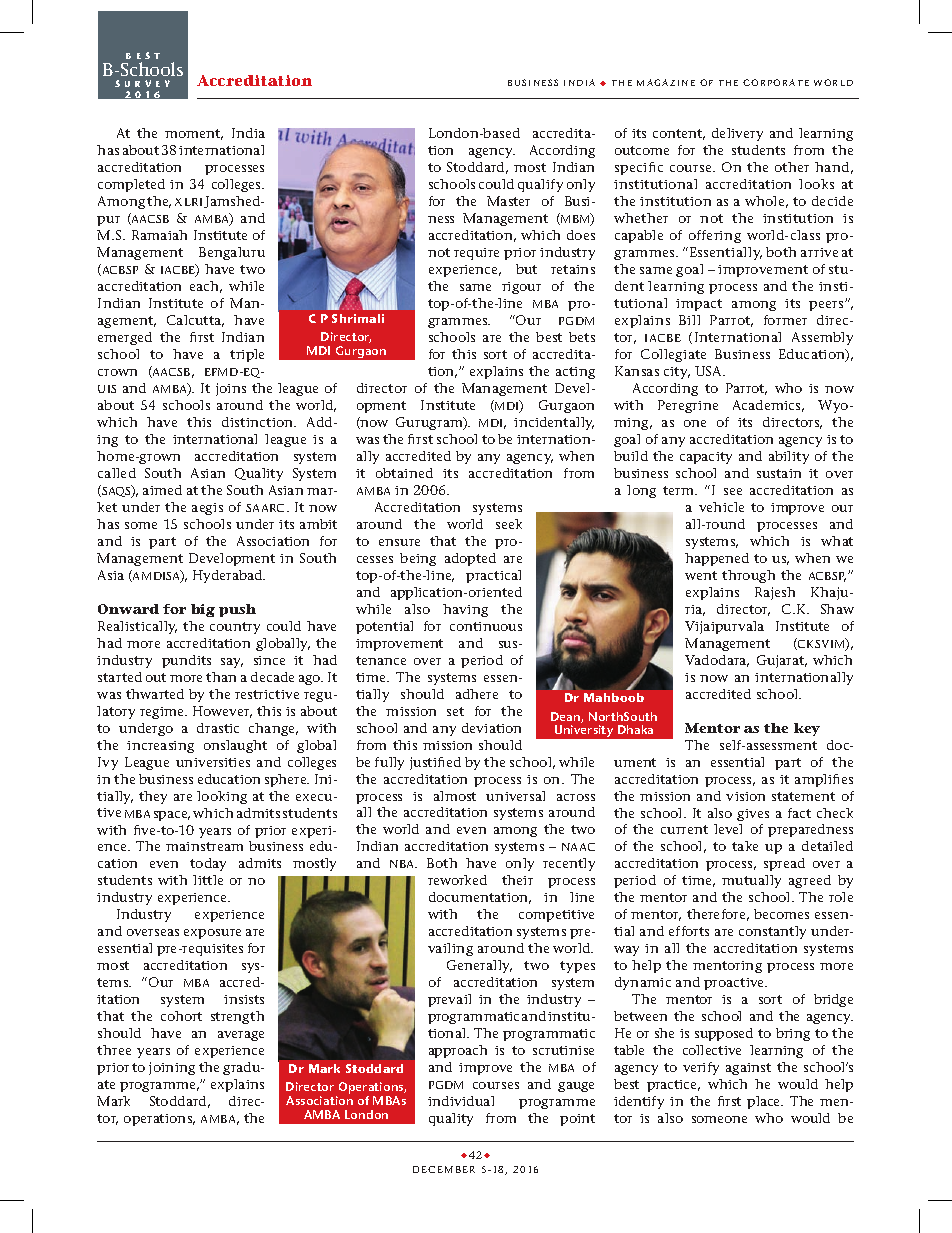 This screenshot has width=952, height=1233. Describe the element at coordinates (461, 1101) in the screenshot. I see `individual` at that location.
